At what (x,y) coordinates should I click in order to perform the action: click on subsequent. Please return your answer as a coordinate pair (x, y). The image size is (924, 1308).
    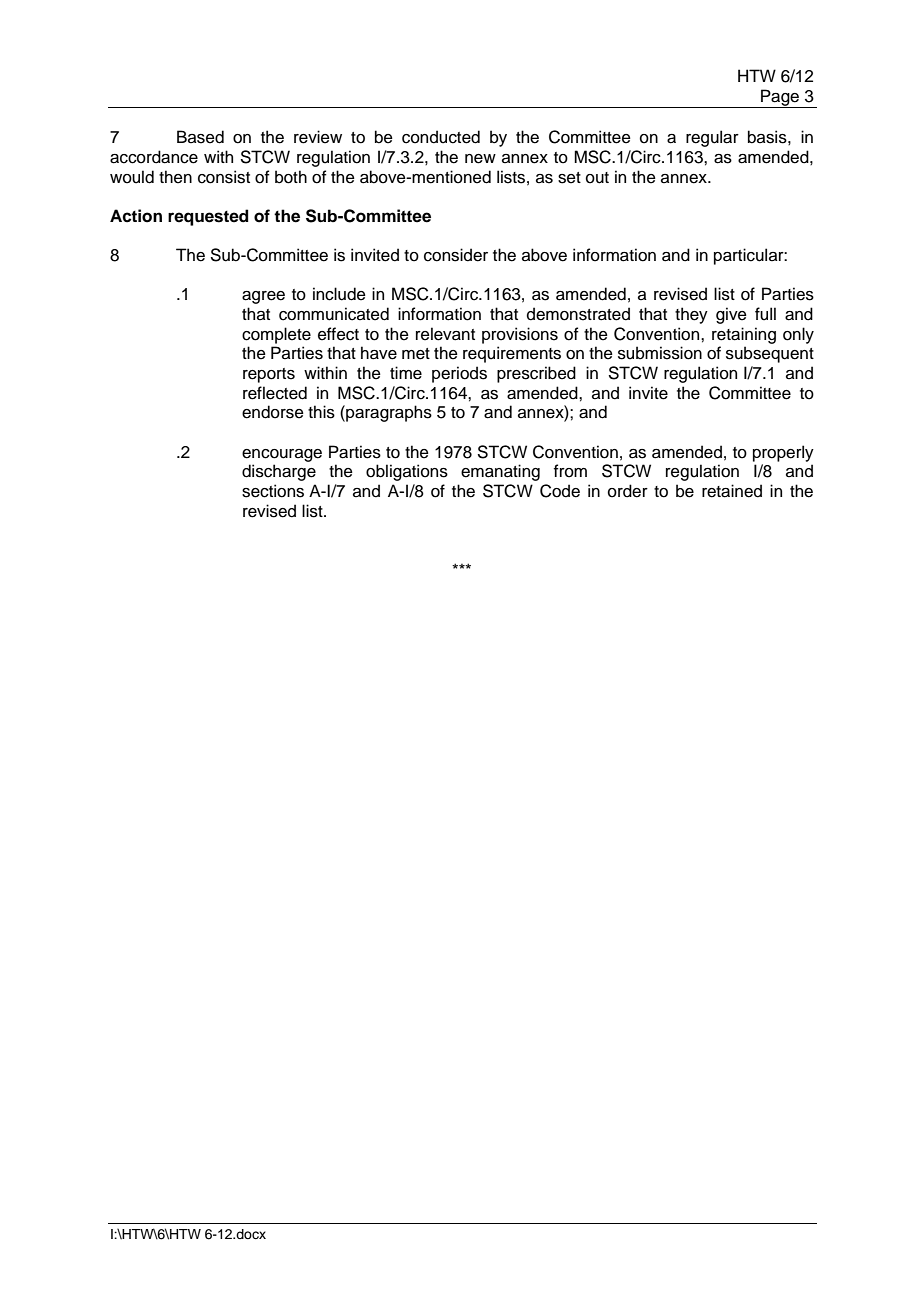
    Looking at the image, I should click on (770, 354).
